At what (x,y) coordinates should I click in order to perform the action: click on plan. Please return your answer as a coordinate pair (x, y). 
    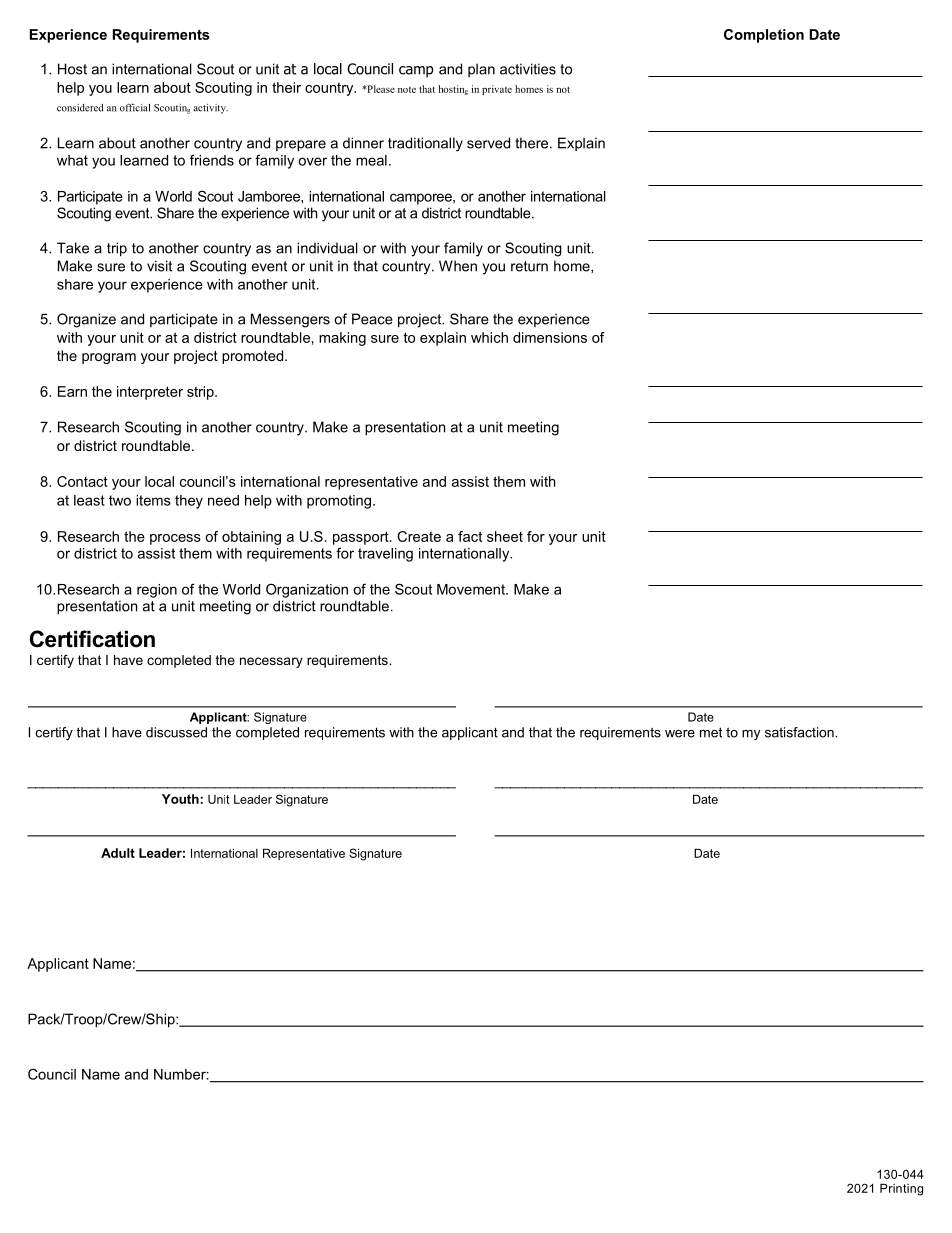
    Looking at the image, I should click on (481, 70).
